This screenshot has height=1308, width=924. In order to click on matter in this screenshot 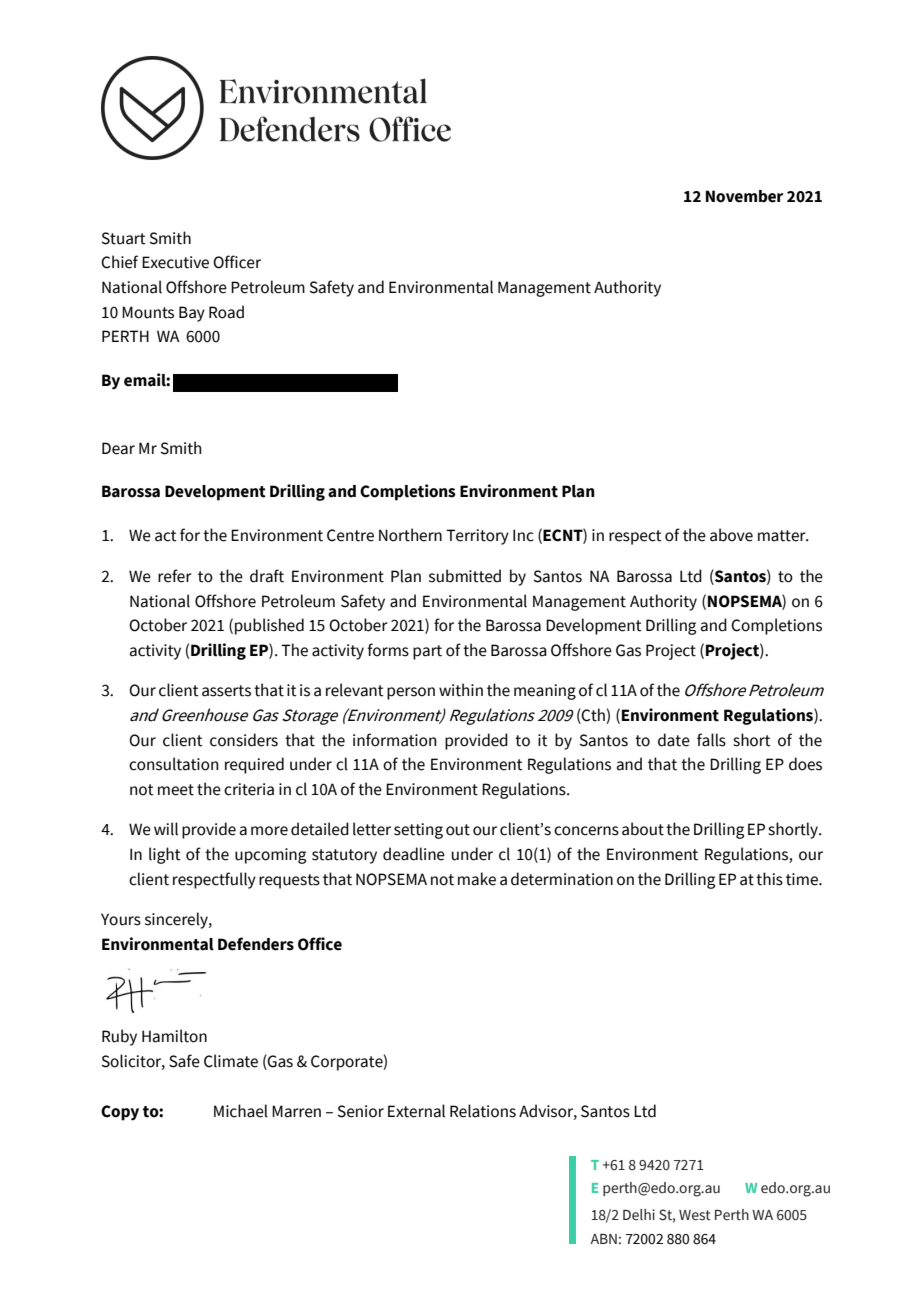, I will do `click(783, 536)`.
